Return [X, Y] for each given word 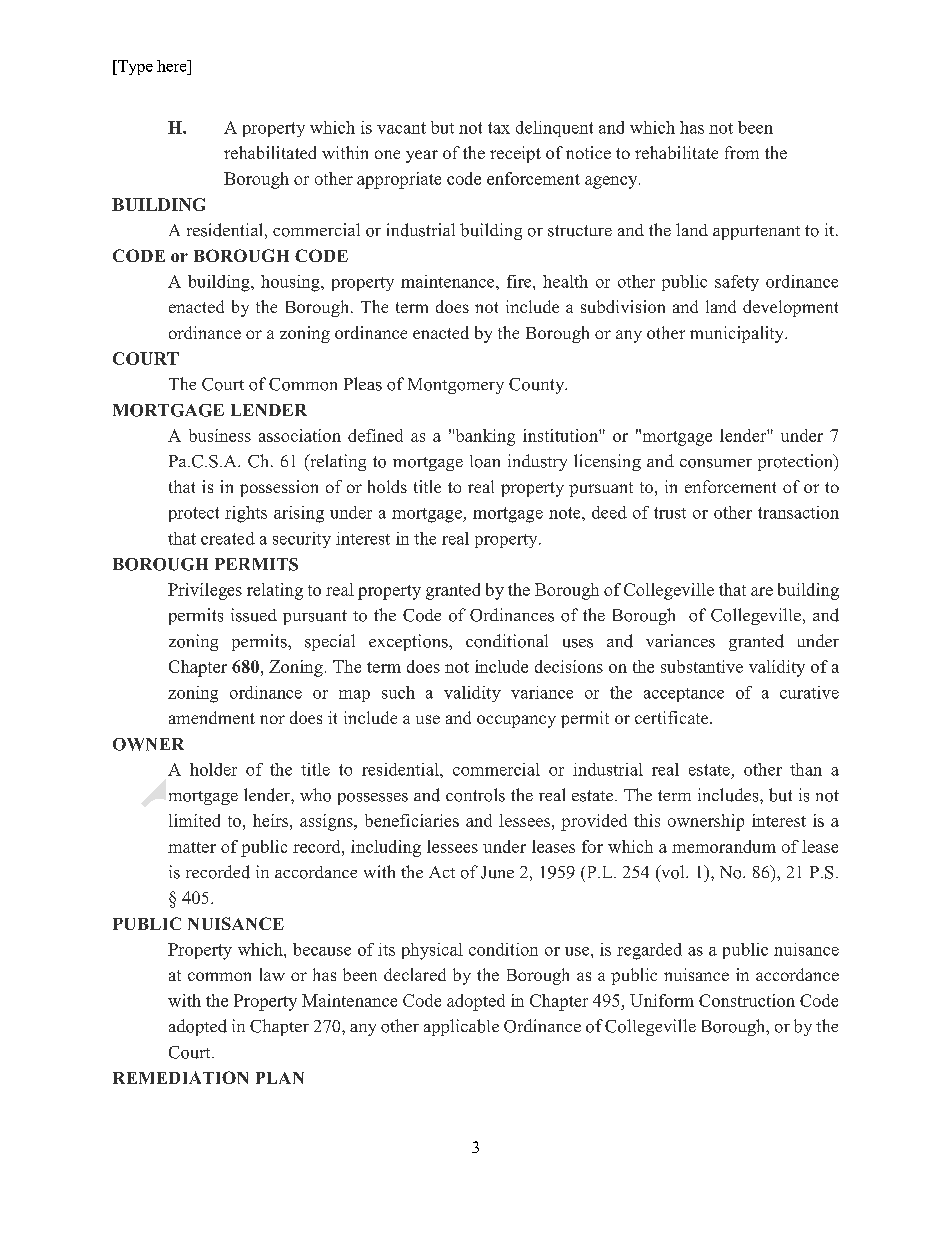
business [220, 435]
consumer [716, 463]
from [742, 152]
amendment [212, 717]
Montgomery [456, 386]
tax [499, 128]
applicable [461, 1027]
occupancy [516, 721]
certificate [673, 717]
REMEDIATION [180, 1077]
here [173, 66]
